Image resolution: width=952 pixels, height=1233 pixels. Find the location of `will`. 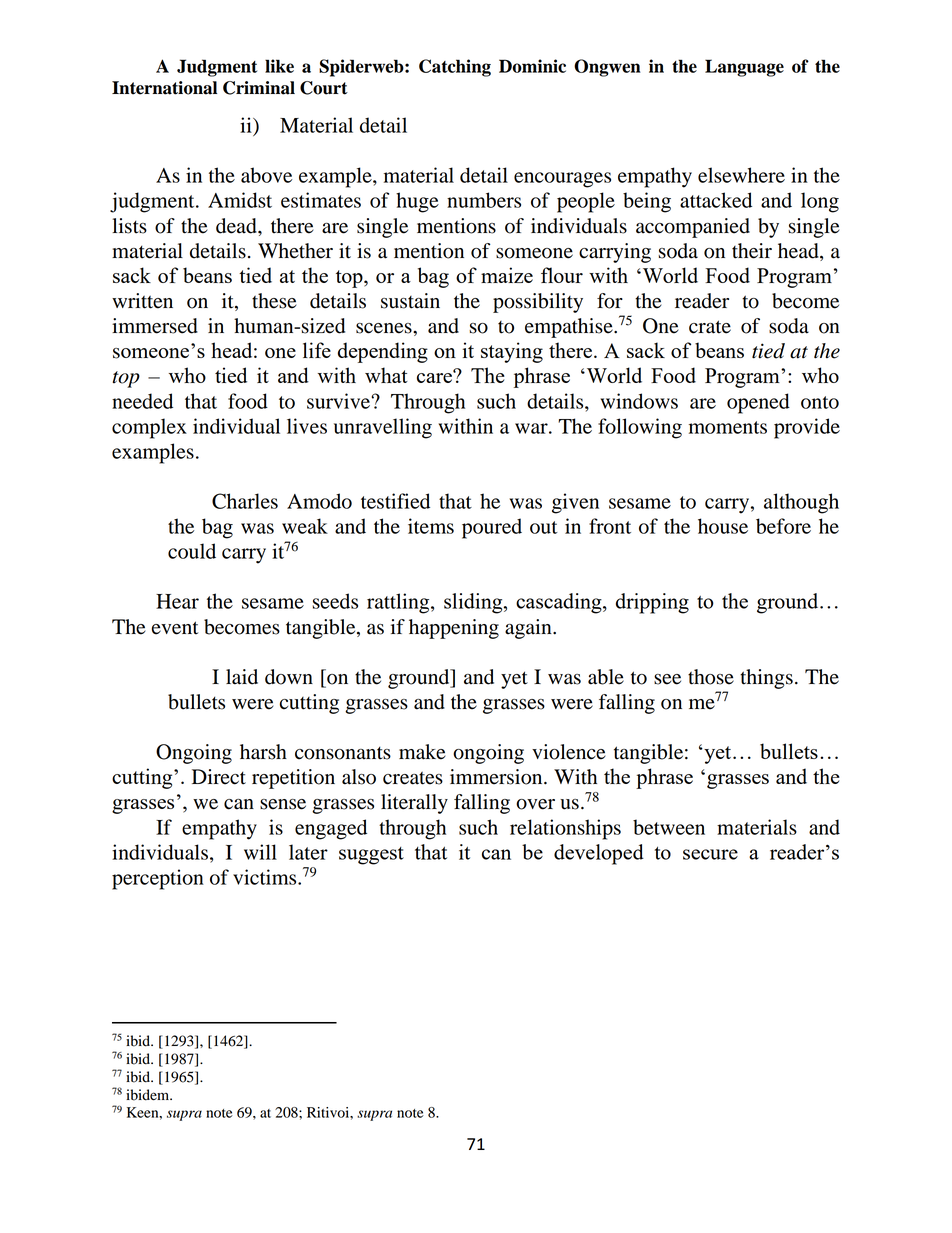

will is located at coordinates (260, 852).
